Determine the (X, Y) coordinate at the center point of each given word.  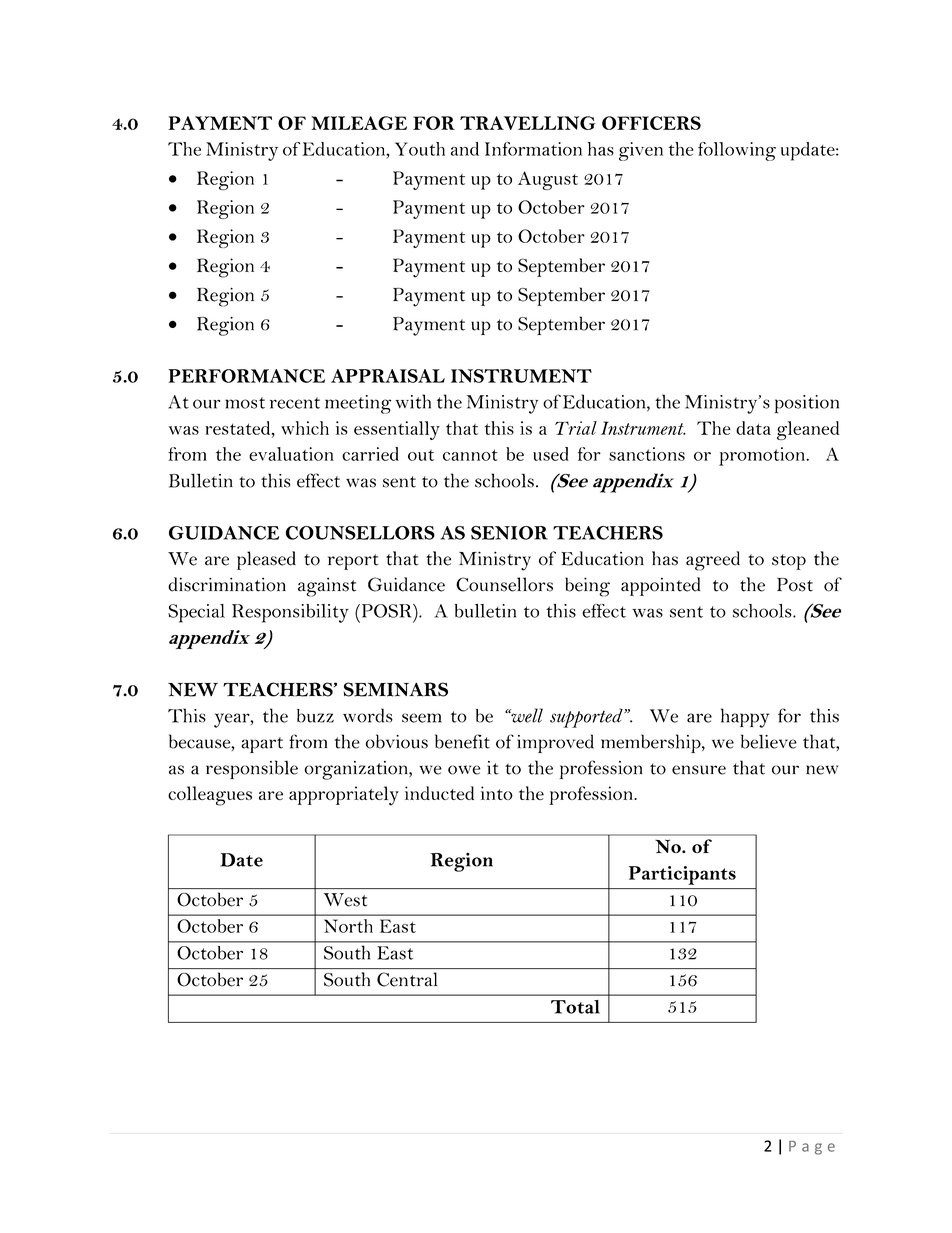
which (305, 428)
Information (533, 149)
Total (575, 1007)
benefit (462, 741)
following (737, 151)
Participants (682, 875)
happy (745, 718)
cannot (470, 455)
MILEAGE (359, 123)
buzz (315, 716)
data (753, 428)
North (348, 926)
